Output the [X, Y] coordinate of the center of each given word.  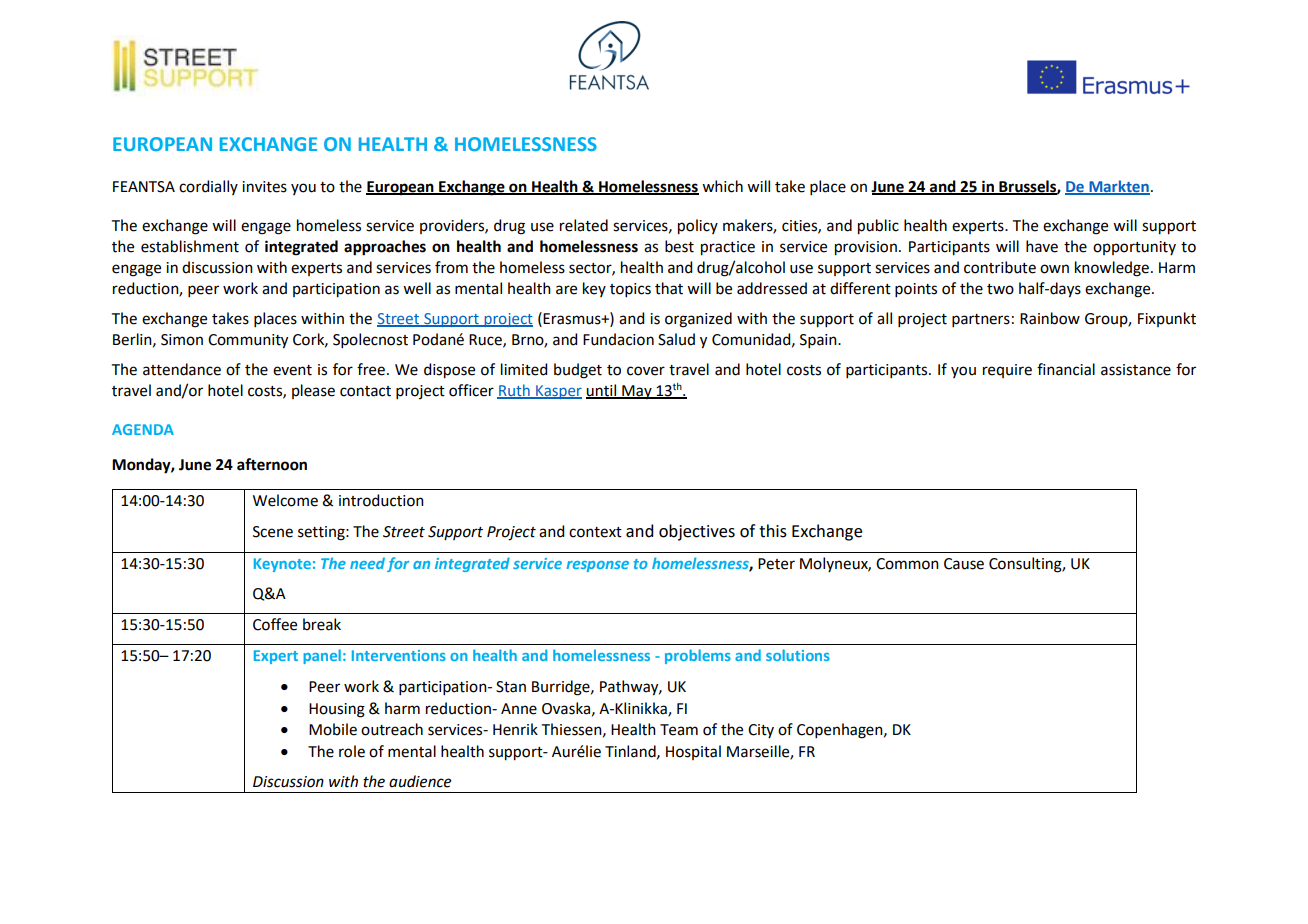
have [1042, 246]
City [761, 731]
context [595, 532]
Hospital [693, 752]
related [584, 225]
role [352, 751]
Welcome [285, 500]
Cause [964, 564]
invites [264, 187]
